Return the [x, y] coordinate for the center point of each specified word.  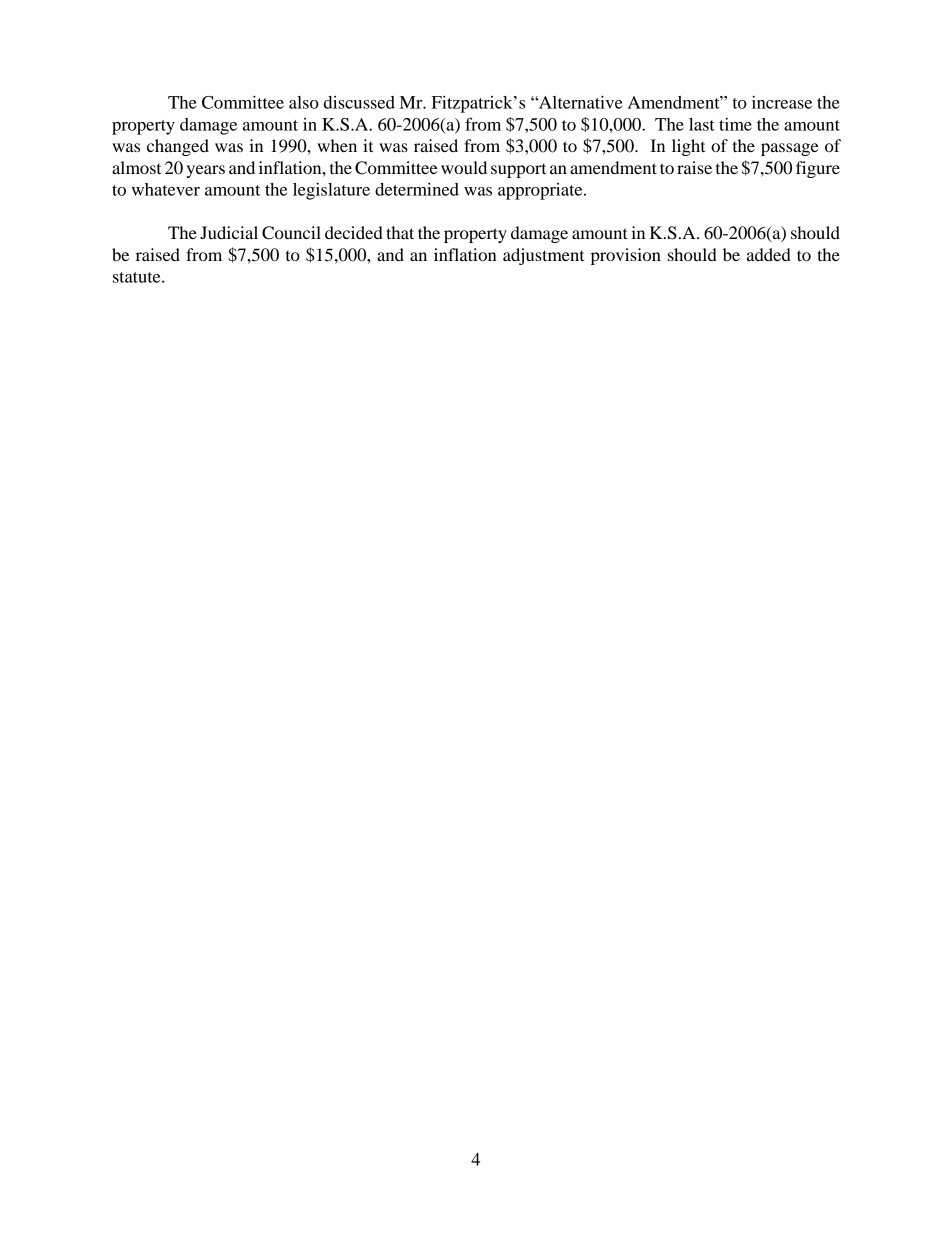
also [304, 102]
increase [782, 102]
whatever [165, 189]
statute [138, 277]
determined [417, 189]
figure [818, 169]
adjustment [543, 256]
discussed [359, 102]
